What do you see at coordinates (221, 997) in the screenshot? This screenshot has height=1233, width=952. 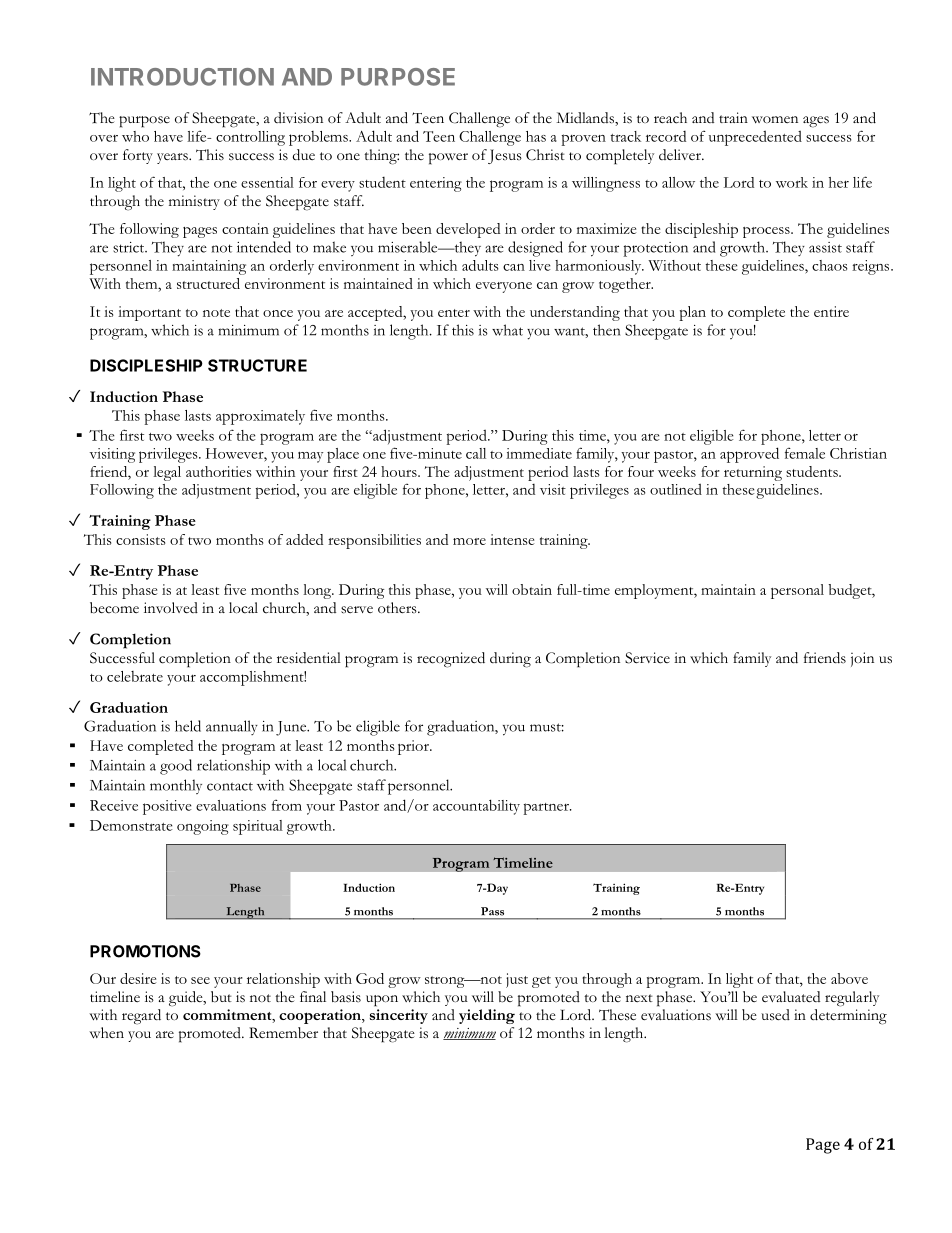 I see `but` at bounding box center [221, 997].
